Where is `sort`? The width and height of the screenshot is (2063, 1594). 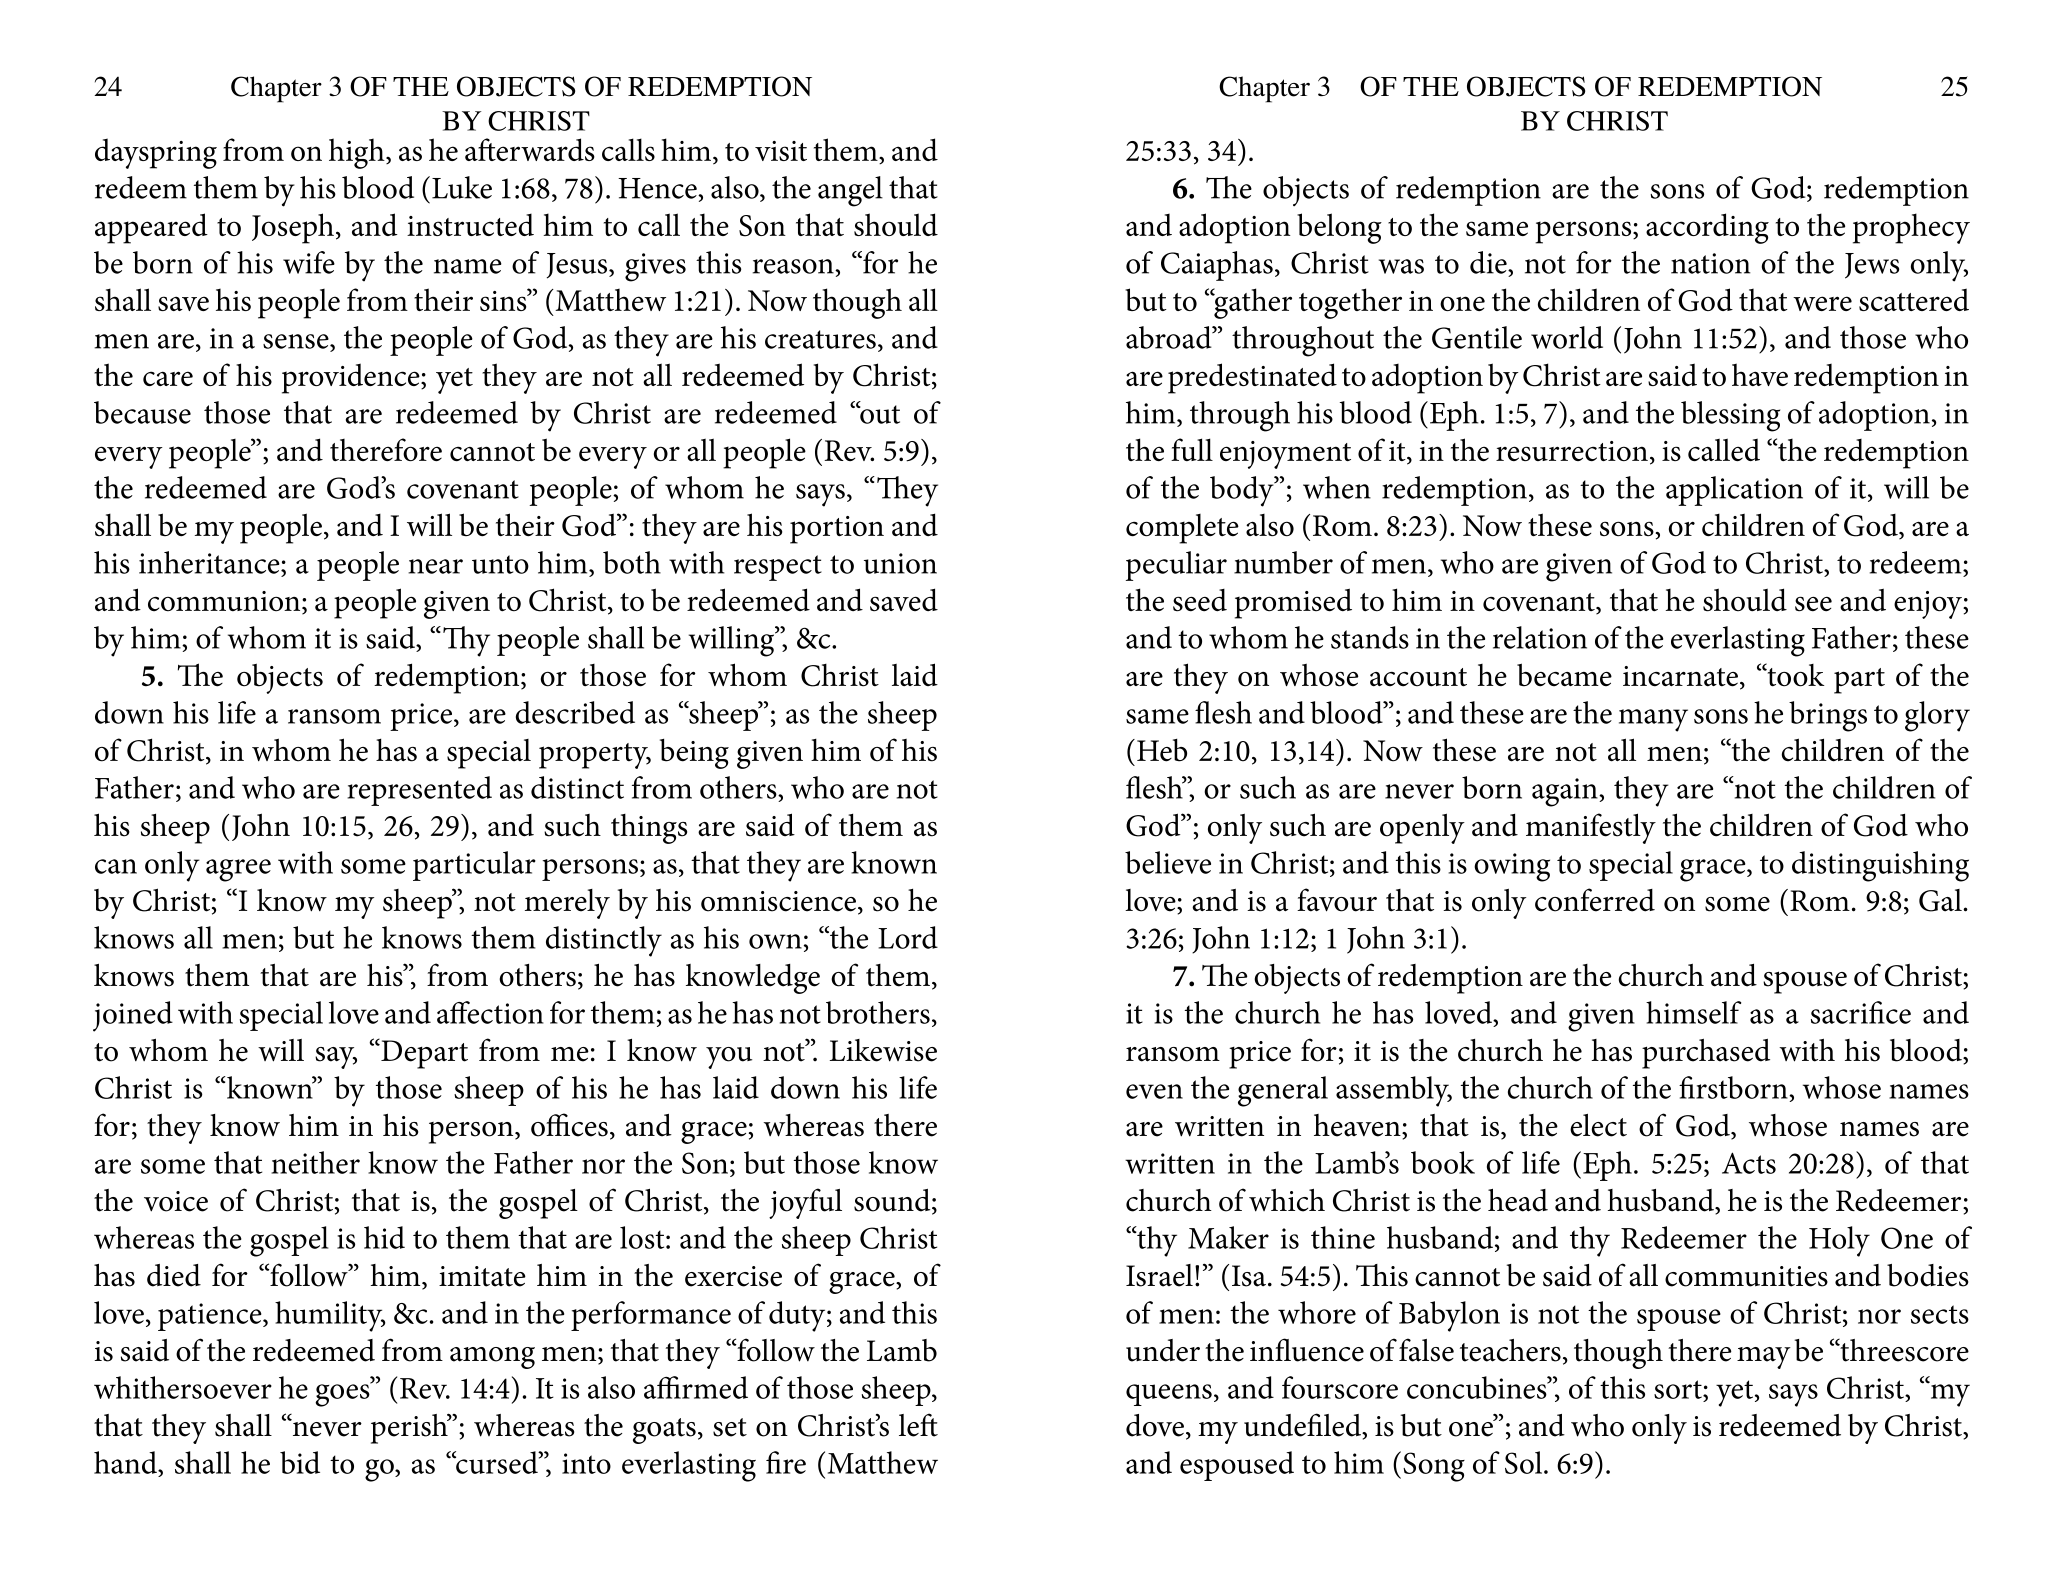
sort is located at coordinates (1679, 1389).
